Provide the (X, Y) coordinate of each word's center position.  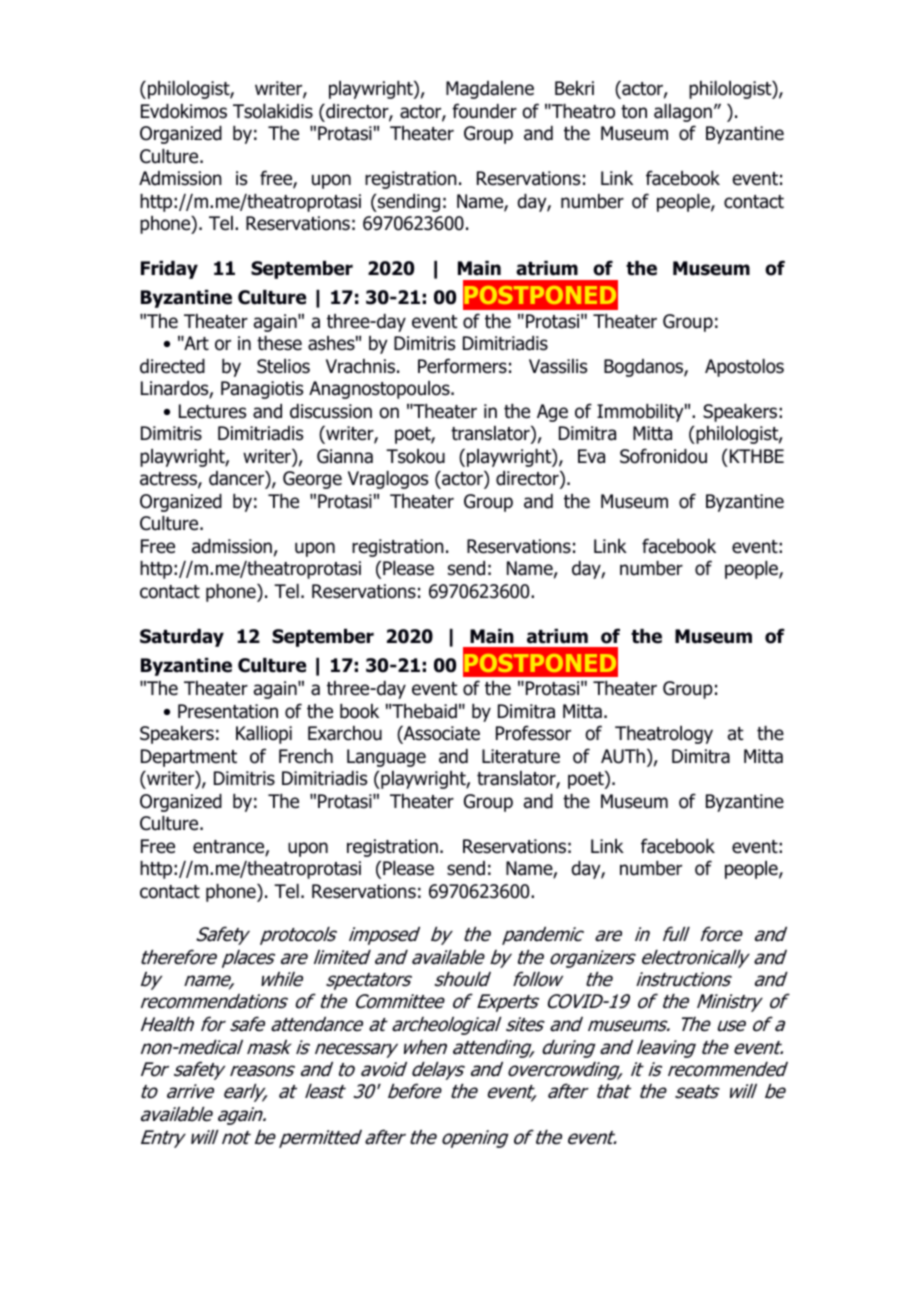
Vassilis (558, 366)
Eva (591, 456)
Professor (533, 733)
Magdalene (490, 90)
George (312, 480)
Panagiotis (262, 390)
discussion (331, 411)
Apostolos (744, 368)
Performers (462, 366)
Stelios (283, 366)
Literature (521, 756)
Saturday (182, 638)
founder (484, 111)
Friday (169, 270)
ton (634, 112)
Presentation (228, 711)
